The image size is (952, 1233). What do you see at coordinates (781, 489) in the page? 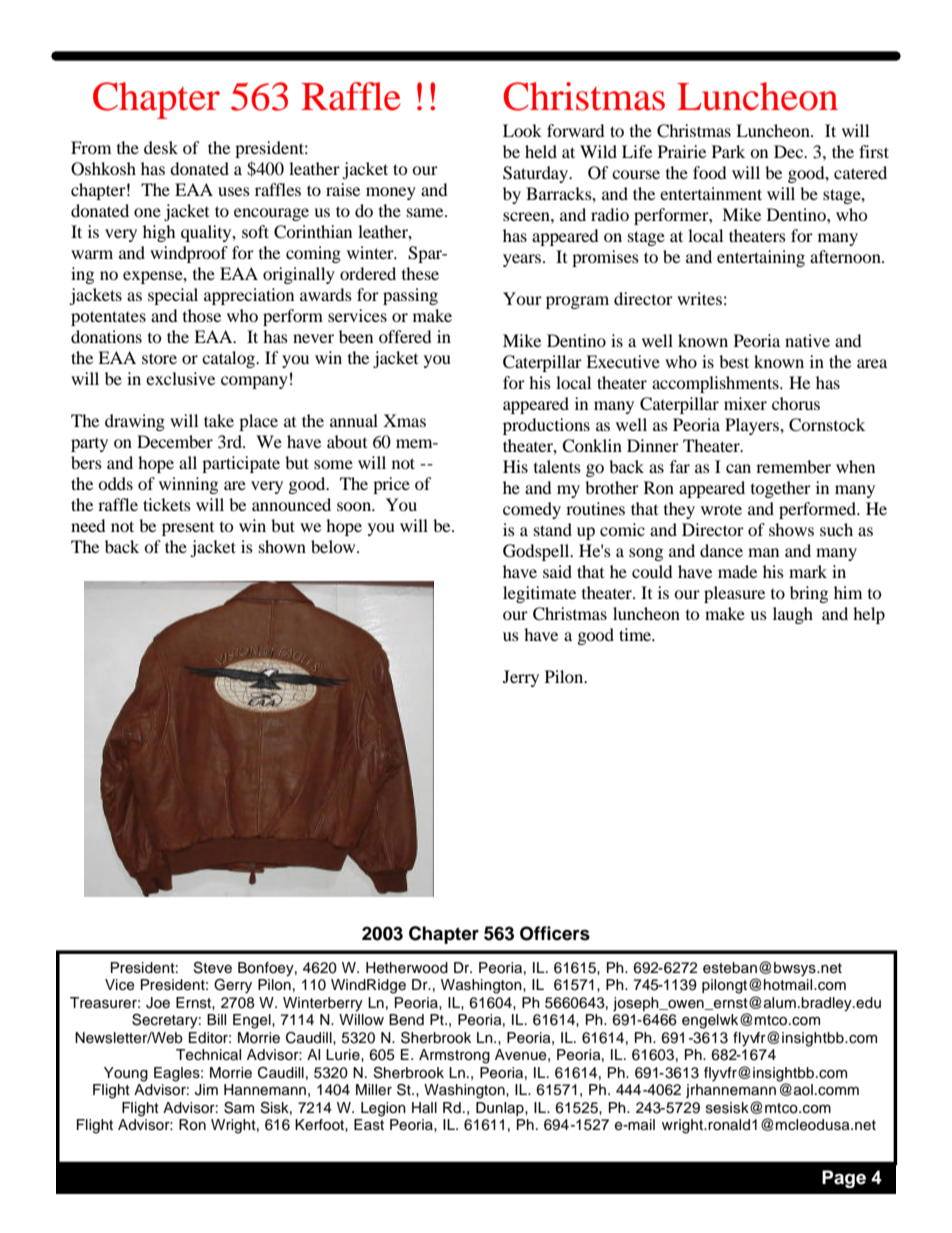
I see `together` at bounding box center [781, 489].
